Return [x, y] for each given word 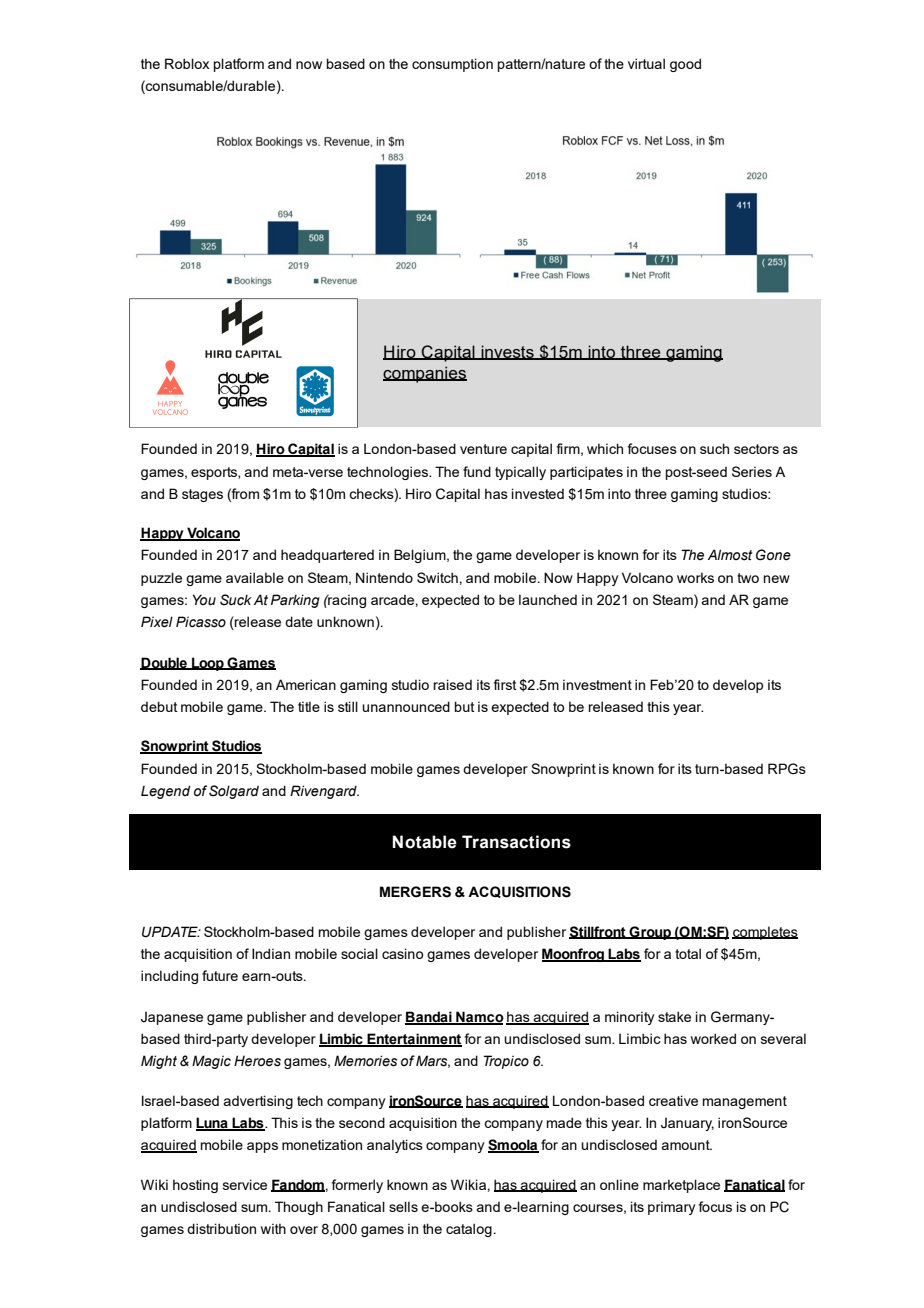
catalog [469, 1230]
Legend [165, 792]
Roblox [187, 63]
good [685, 65]
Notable [424, 842]
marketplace [681, 1186]
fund [477, 471]
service [245, 1184]
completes [765, 933]
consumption [452, 65]
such [714, 448]
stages [202, 495]
